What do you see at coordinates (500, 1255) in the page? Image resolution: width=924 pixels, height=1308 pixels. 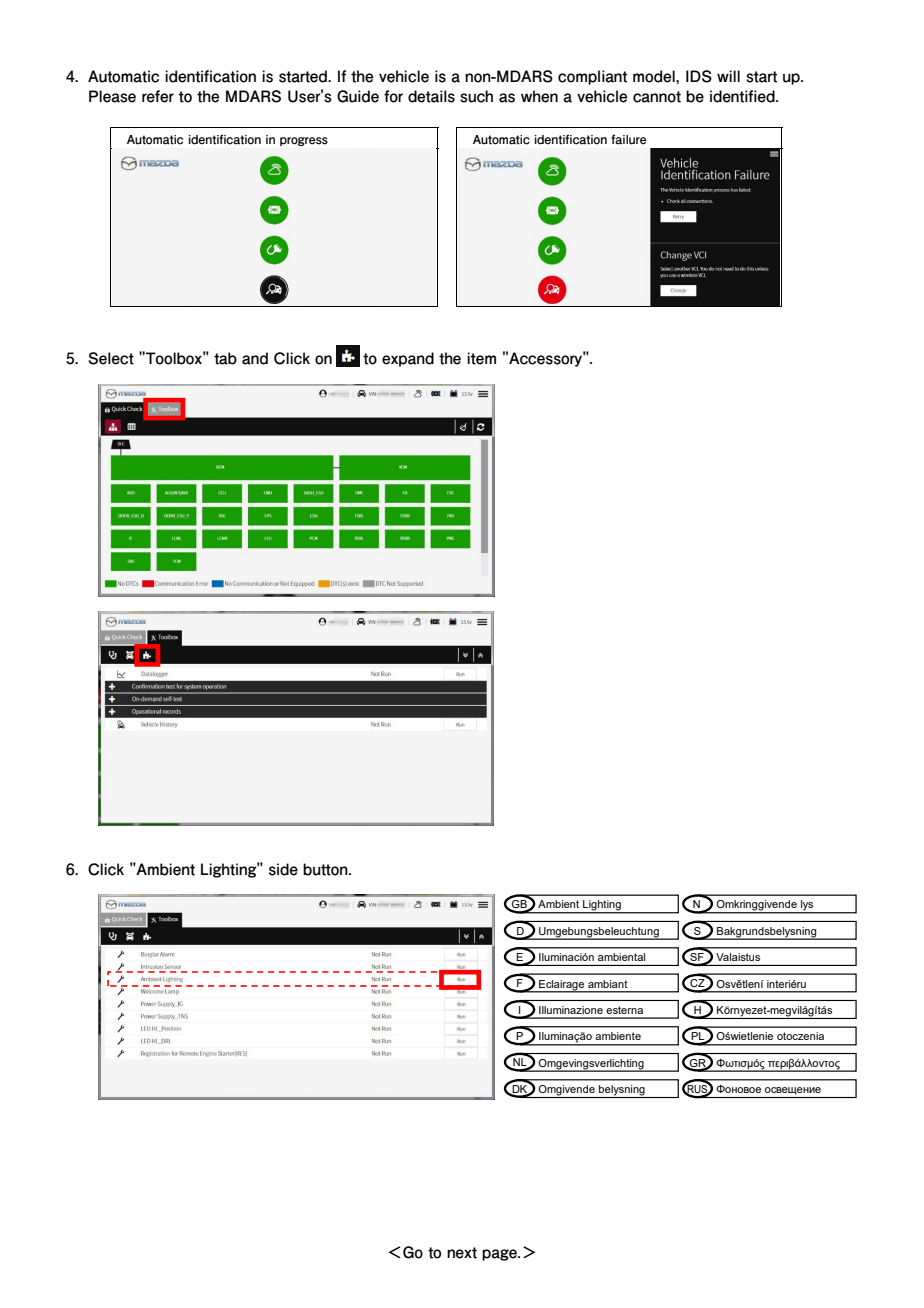 I see `page` at bounding box center [500, 1255].
